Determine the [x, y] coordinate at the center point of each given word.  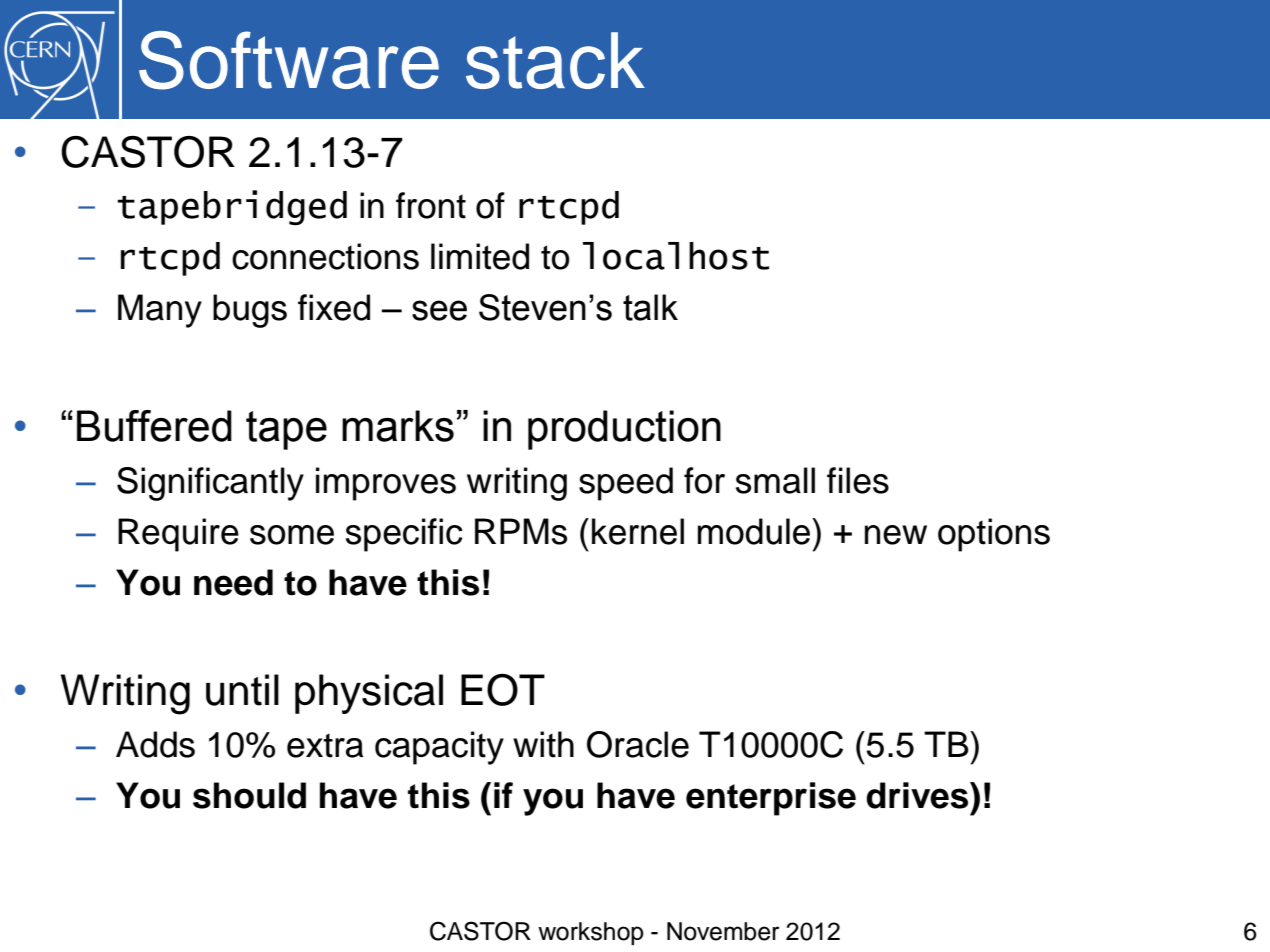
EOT [503, 689]
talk [650, 307]
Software [289, 60]
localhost [676, 256]
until [242, 690]
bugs [250, 311]
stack [555, 60]
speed [626, 484]
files [858, 480]
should [249, 795]
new [896, 535]
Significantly [210, 484]
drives [918, 795]
